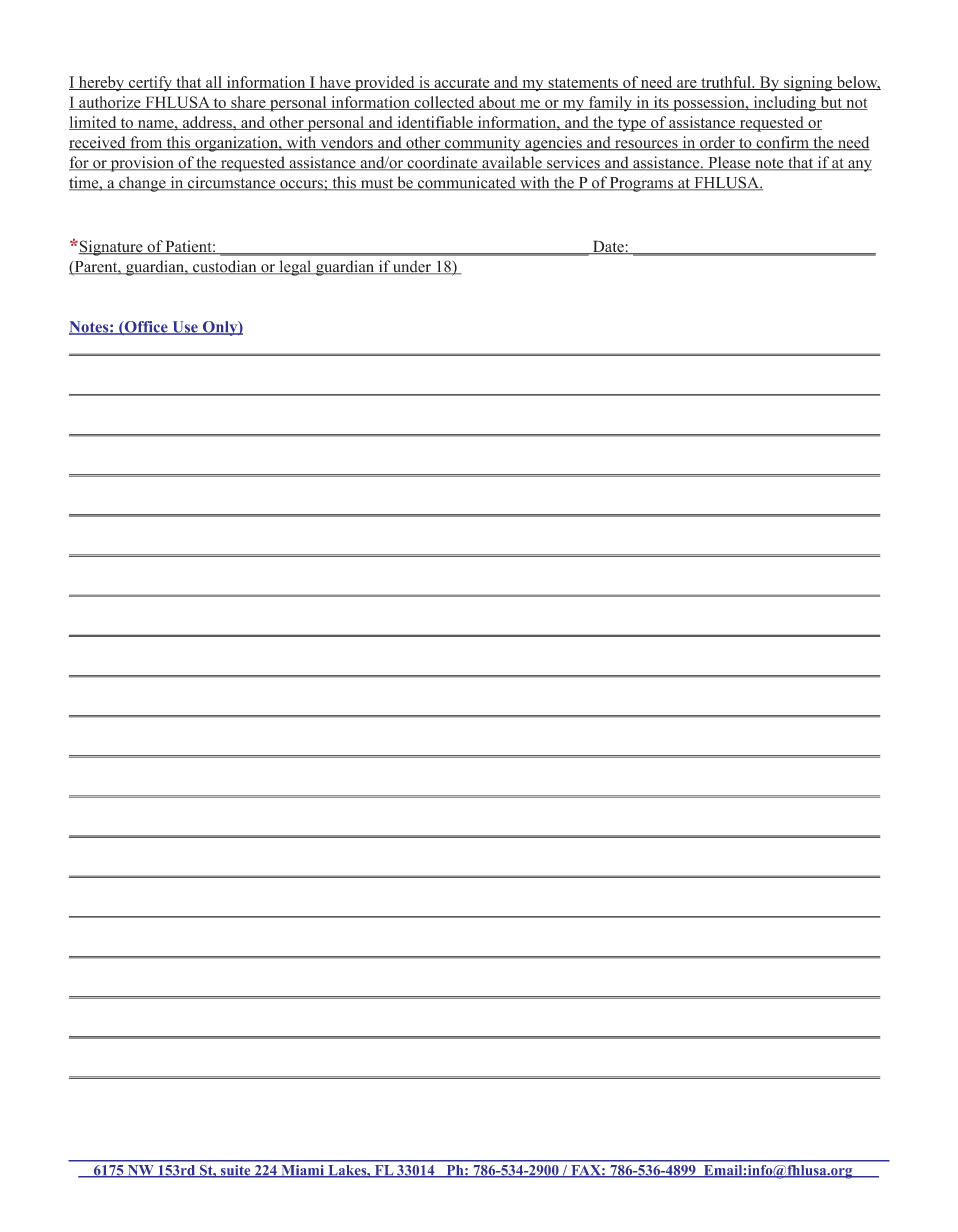 The width and height of the page is (958, 1232). Describe the element at coordinates (225, 267) in the page. I see `custodian` at that location.
